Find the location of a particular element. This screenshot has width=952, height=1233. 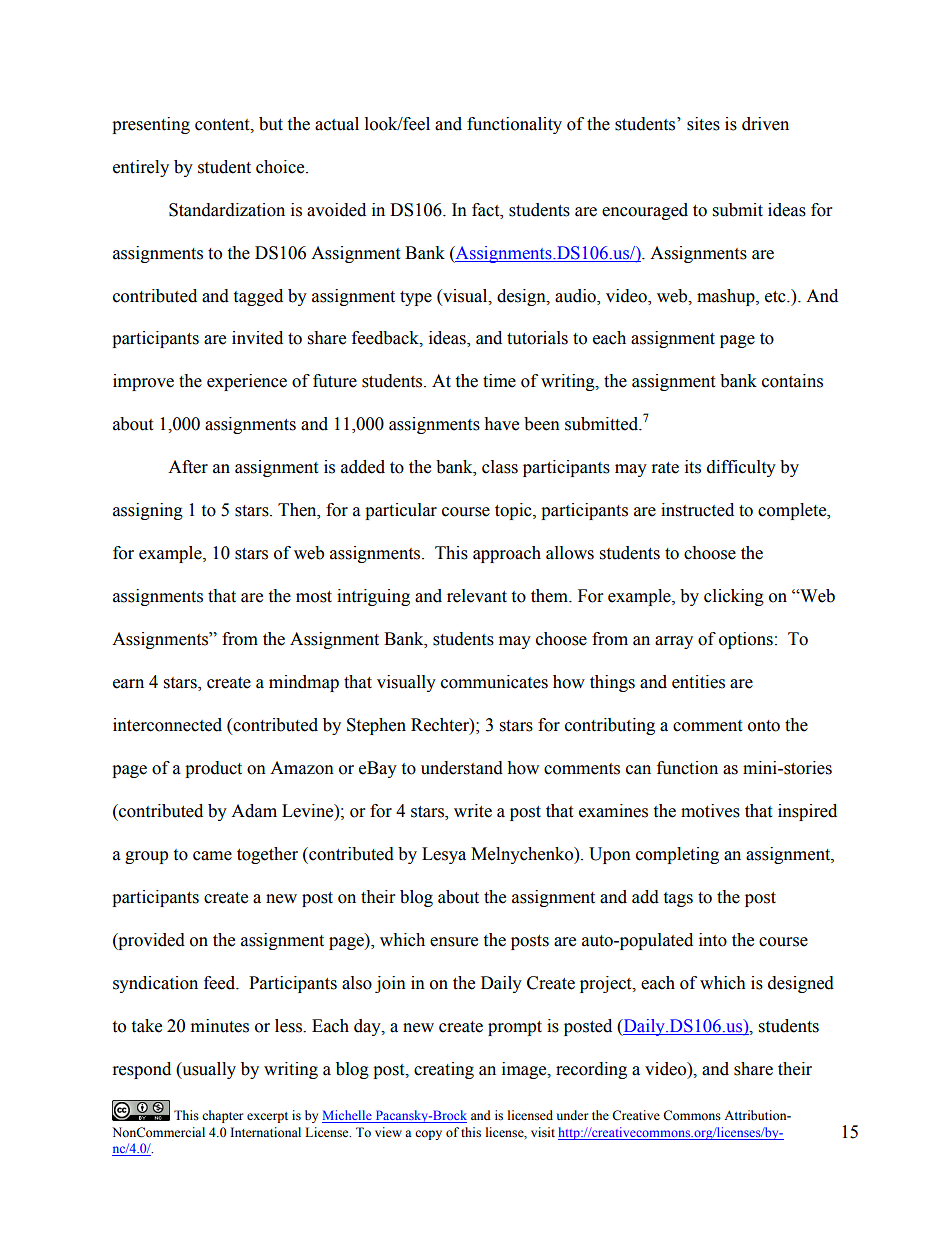

provided is located at coordinates (150, 941).
